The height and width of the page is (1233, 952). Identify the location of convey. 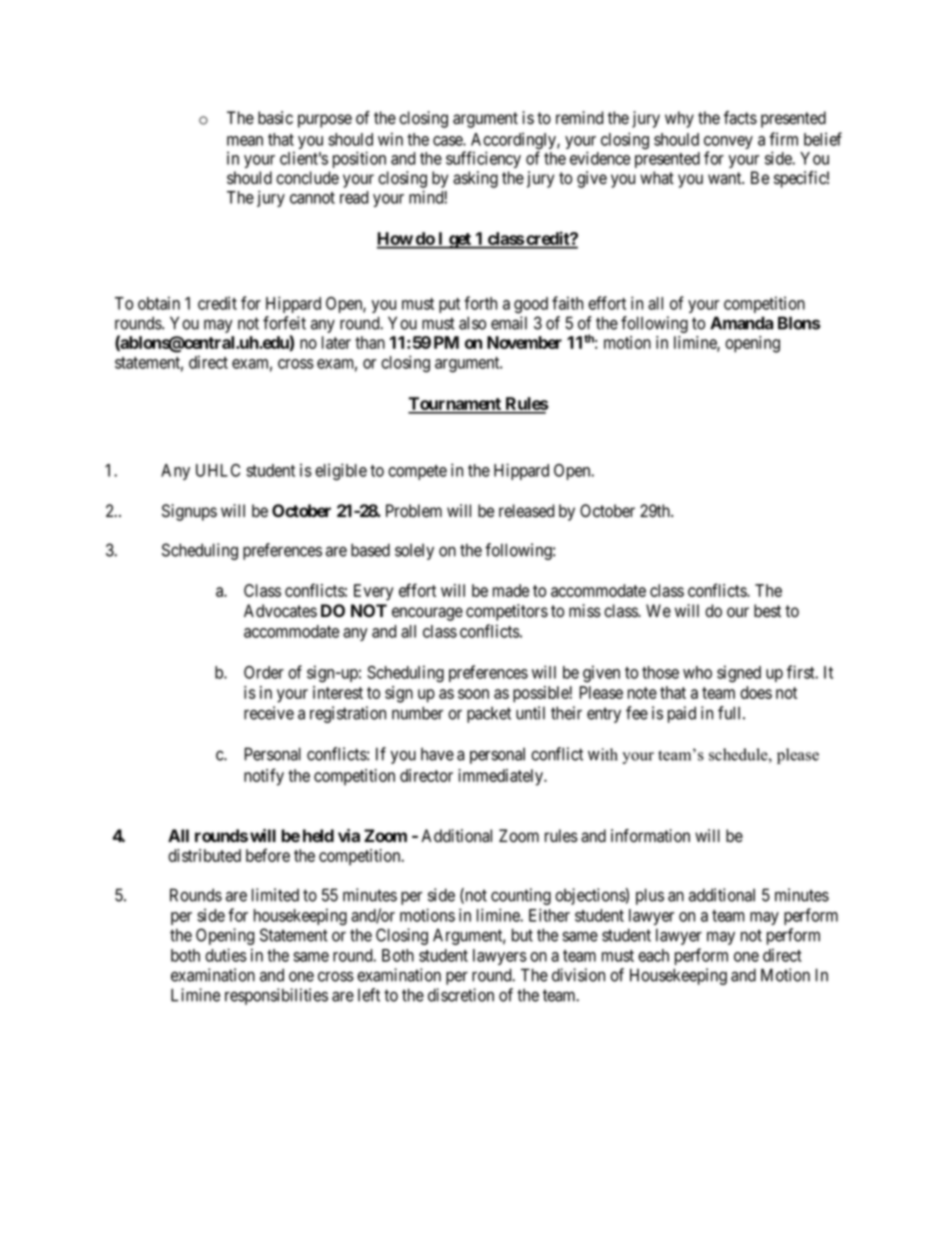
(728, 144).
